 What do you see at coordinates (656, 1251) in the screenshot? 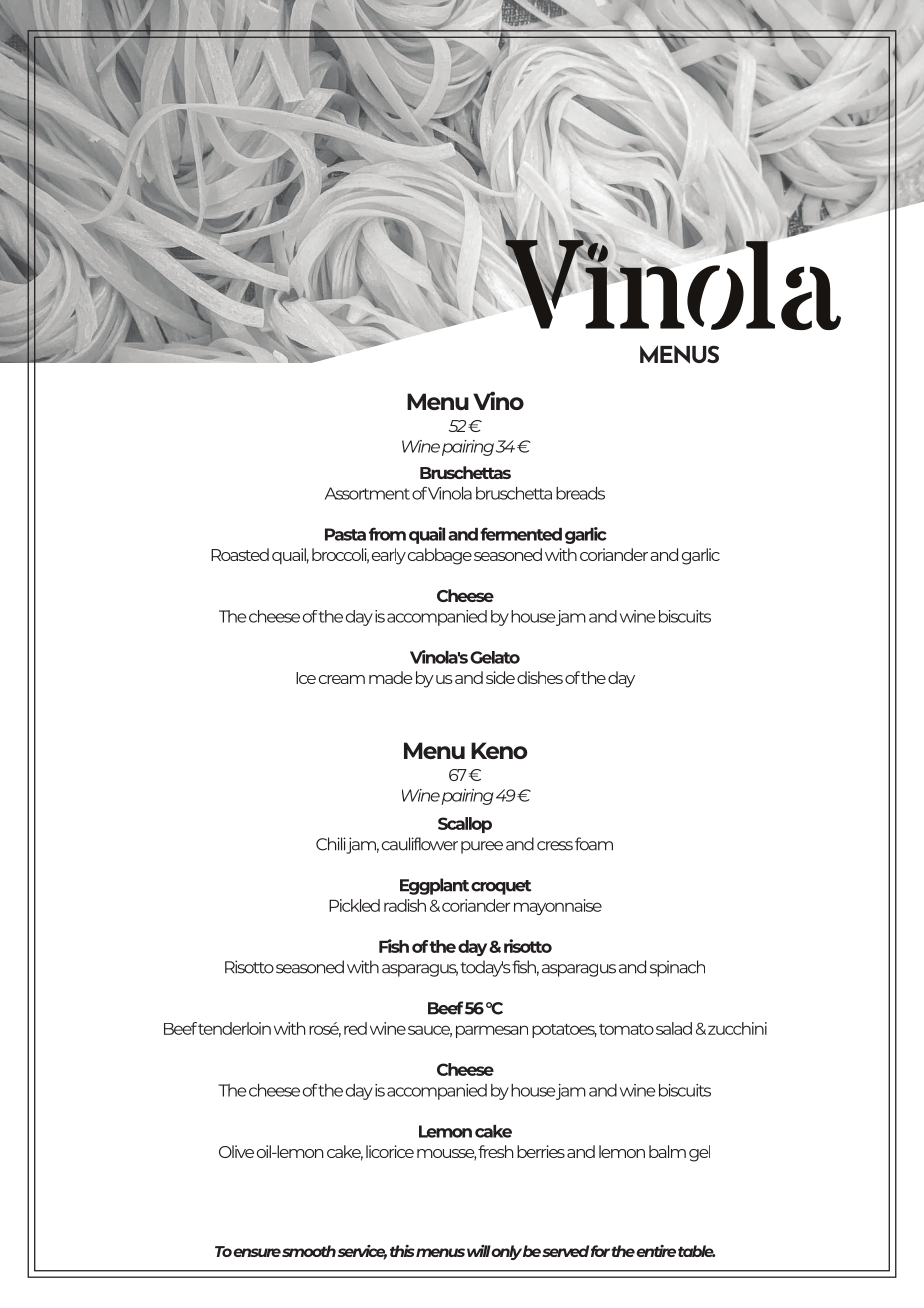
I see `entire` at bounding box center [656, 1251].
